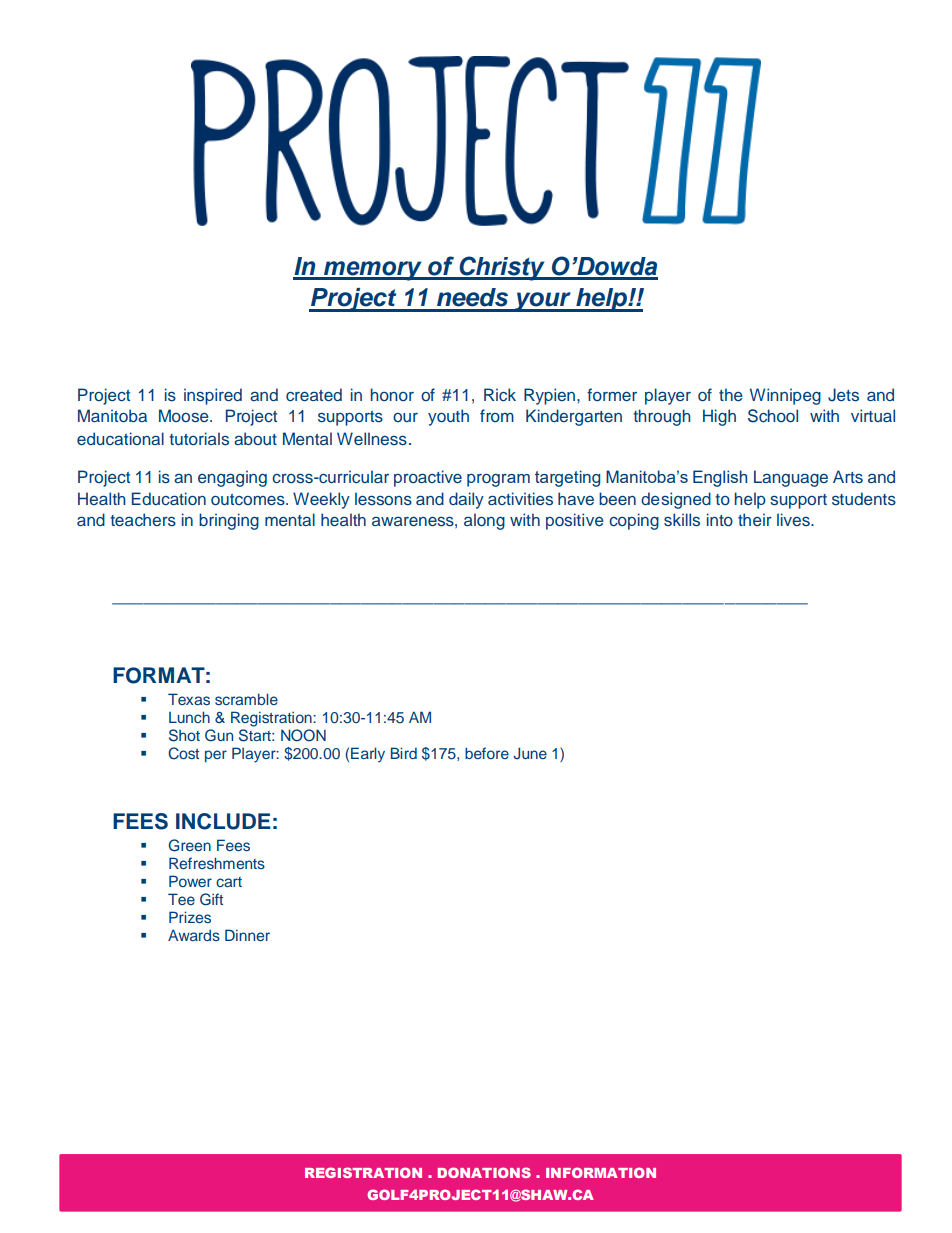  I want to click on bringing, so click(229, 521).
